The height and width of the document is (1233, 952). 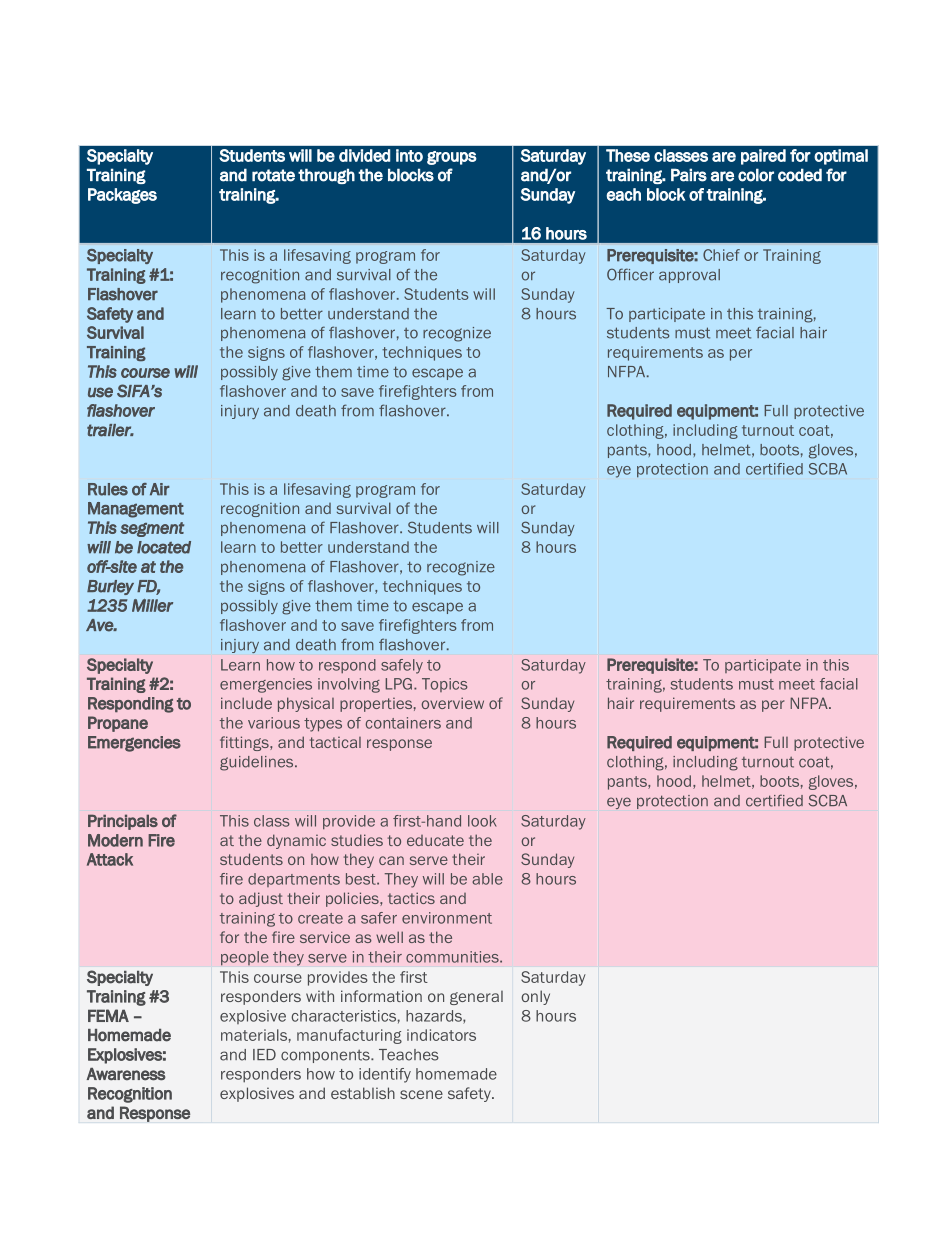 I want to click on Topics, so click(x=444, y=685).
